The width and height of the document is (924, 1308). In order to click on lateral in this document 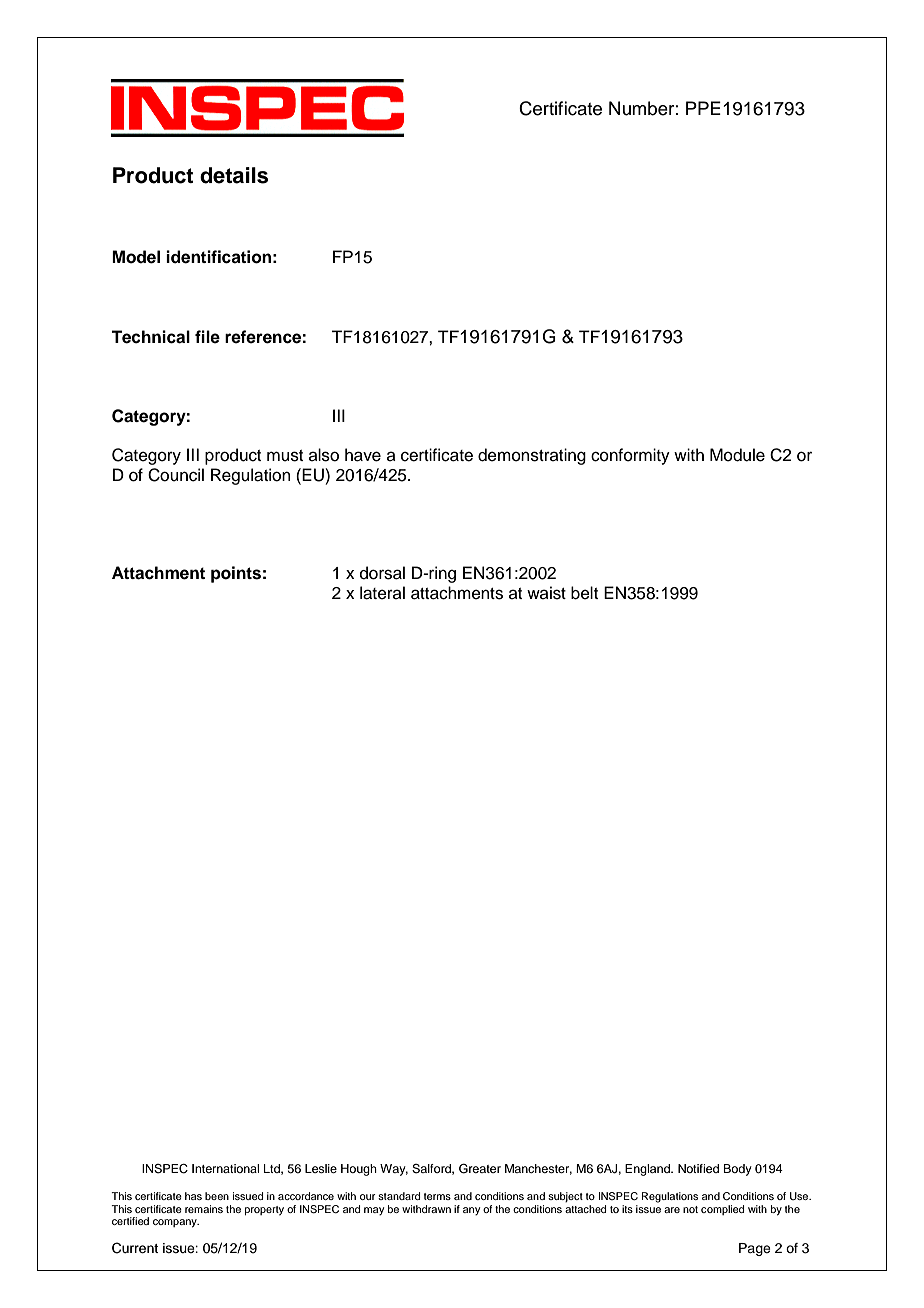, I will do `click(382, 593)`.
